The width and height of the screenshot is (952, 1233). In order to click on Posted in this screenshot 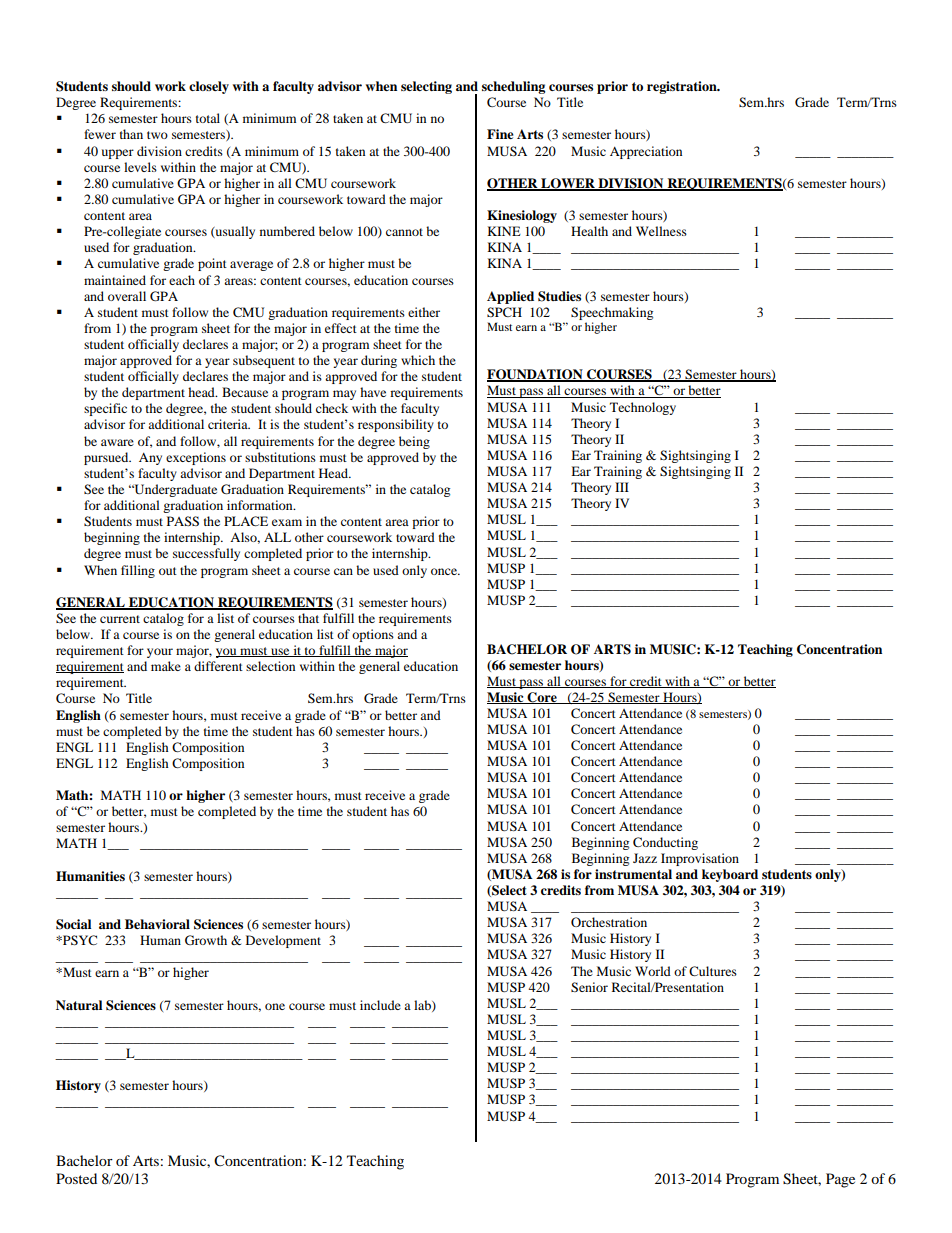, I will do `click(76, 1178)`.
